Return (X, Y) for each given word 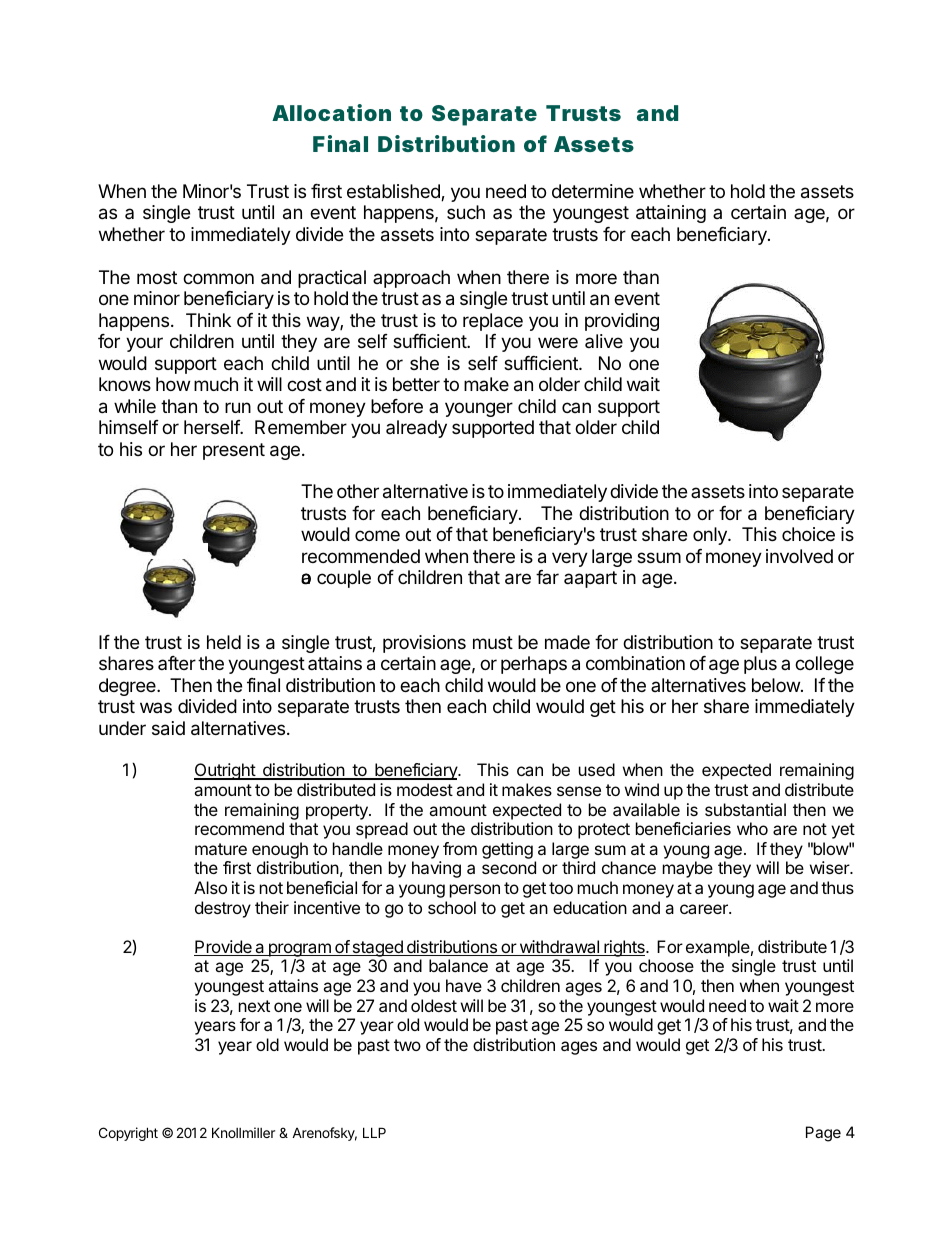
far (547, 577)
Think (208, 320)
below (777, 685)
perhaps (534, 665)
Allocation (331, 112)
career (705, 909)
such (466, 212)
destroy (223, 909)
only (711, 536)
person (475, 891)
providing (622, 322)
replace (493, 322)
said (168, 728)
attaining (671, 214)
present (234, 451)
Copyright (128, 1134)
